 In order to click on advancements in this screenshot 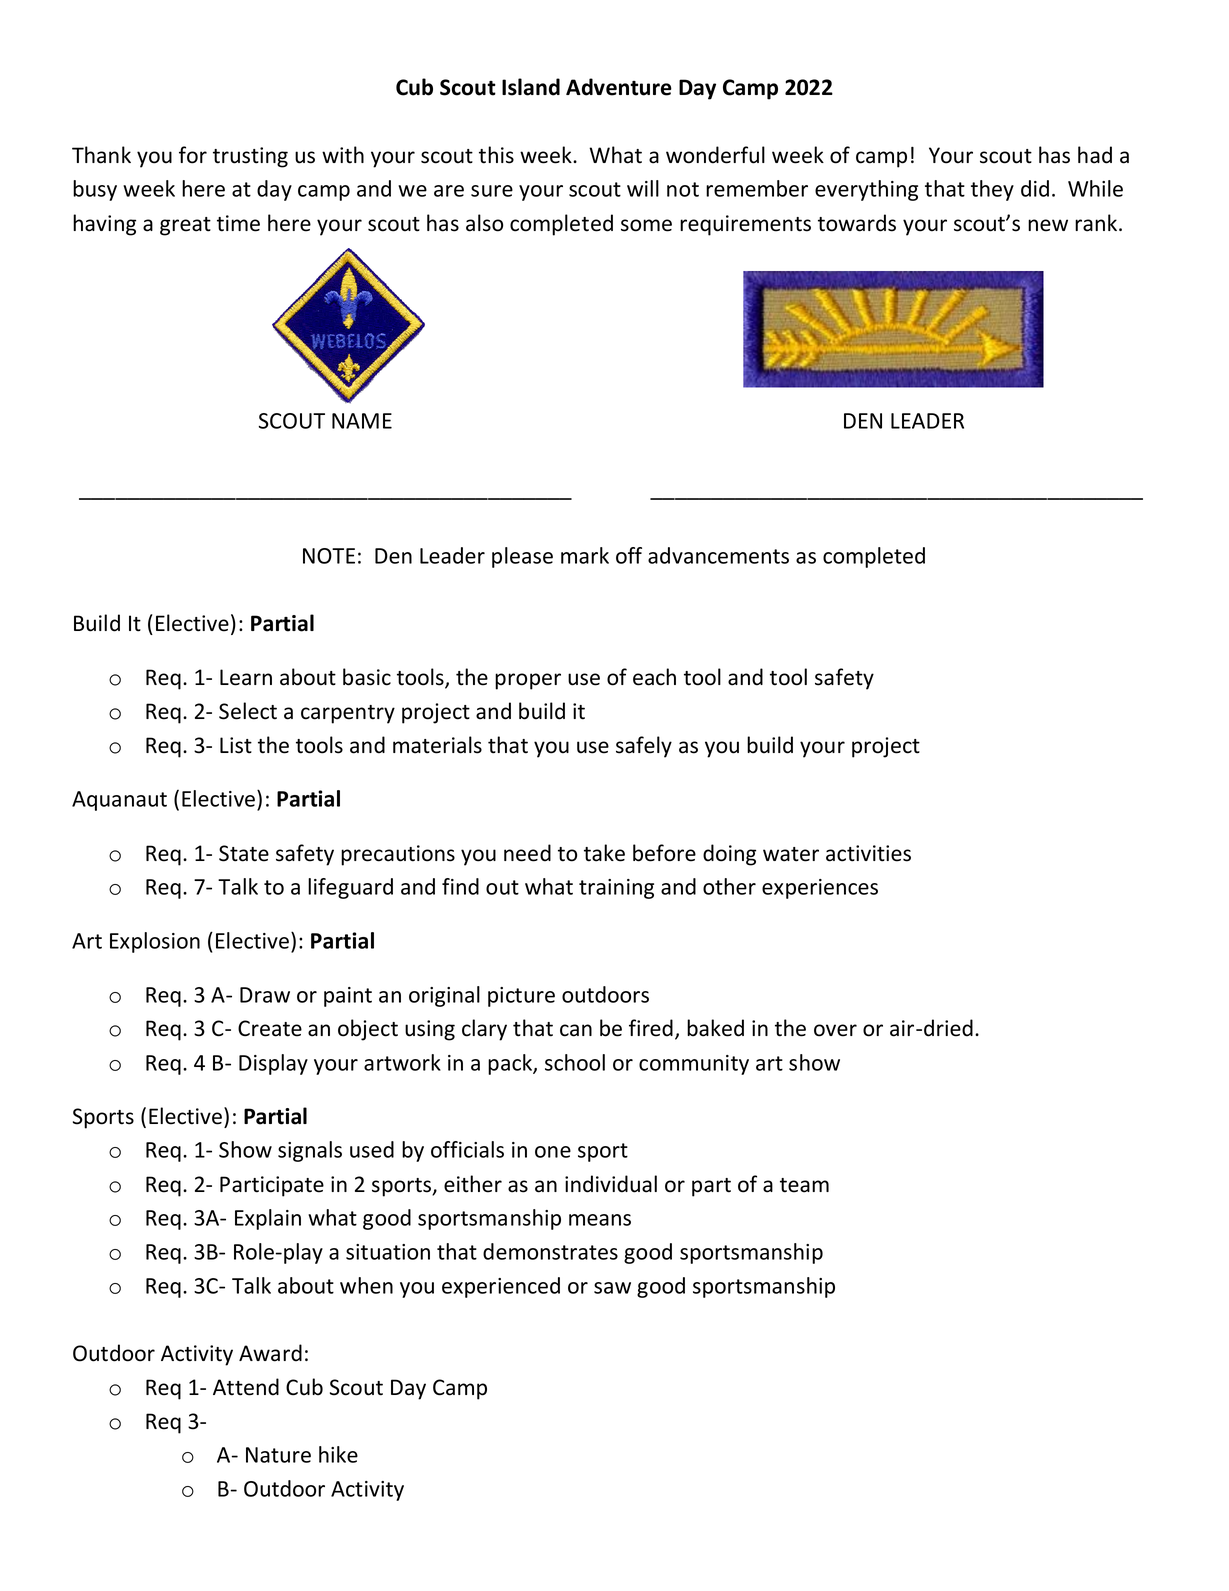, I will do `click(718, 555)`.
